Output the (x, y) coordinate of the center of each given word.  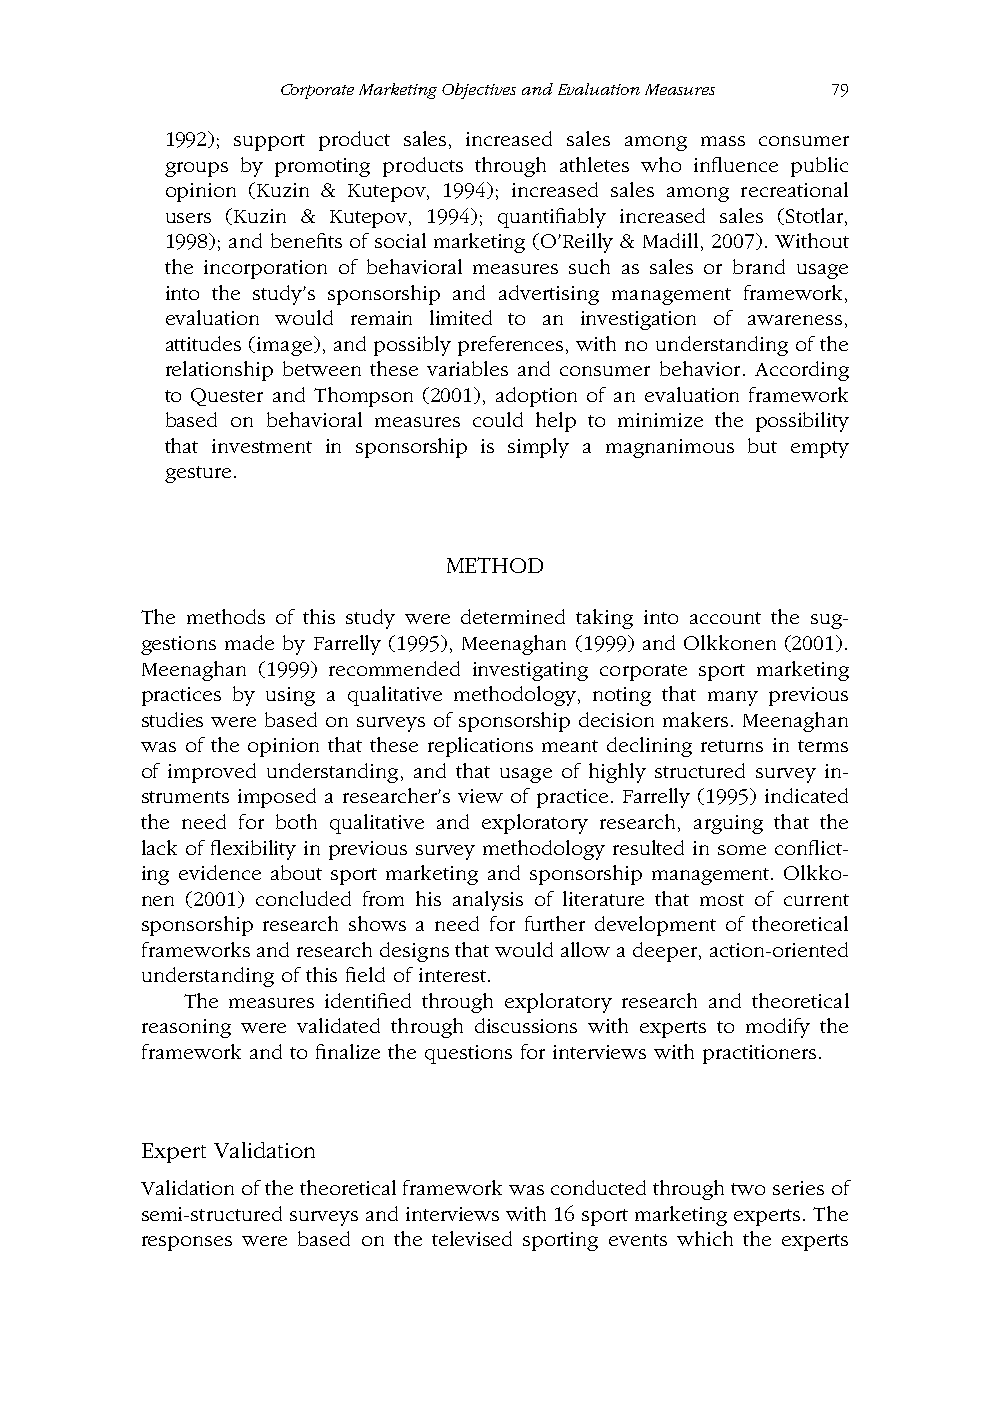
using (290, 696)
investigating (530, 671)
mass (723, 141)
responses (187, 1243)
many (733, 698)
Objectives (479, 91)
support (269, 142)
